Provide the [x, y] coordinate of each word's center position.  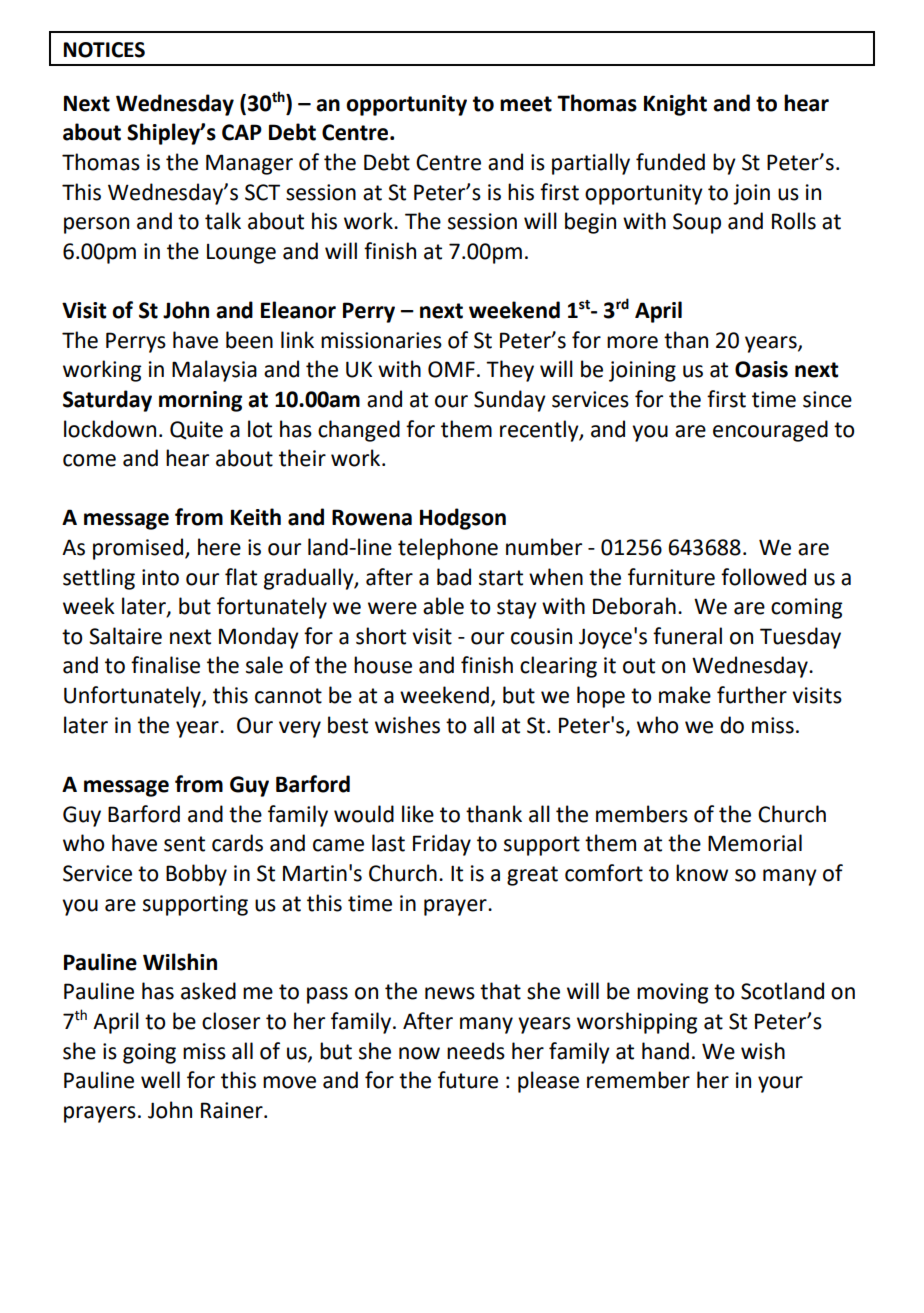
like [418, 814]
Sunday [510, 401]
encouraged [770, 431]
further [752, 695]
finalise [165, 665]
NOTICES [104, 50]
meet [526, 104]
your [780, 1084]
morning [200, 401]
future [468, 1080]
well [160, 1080]
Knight [675, 105]
